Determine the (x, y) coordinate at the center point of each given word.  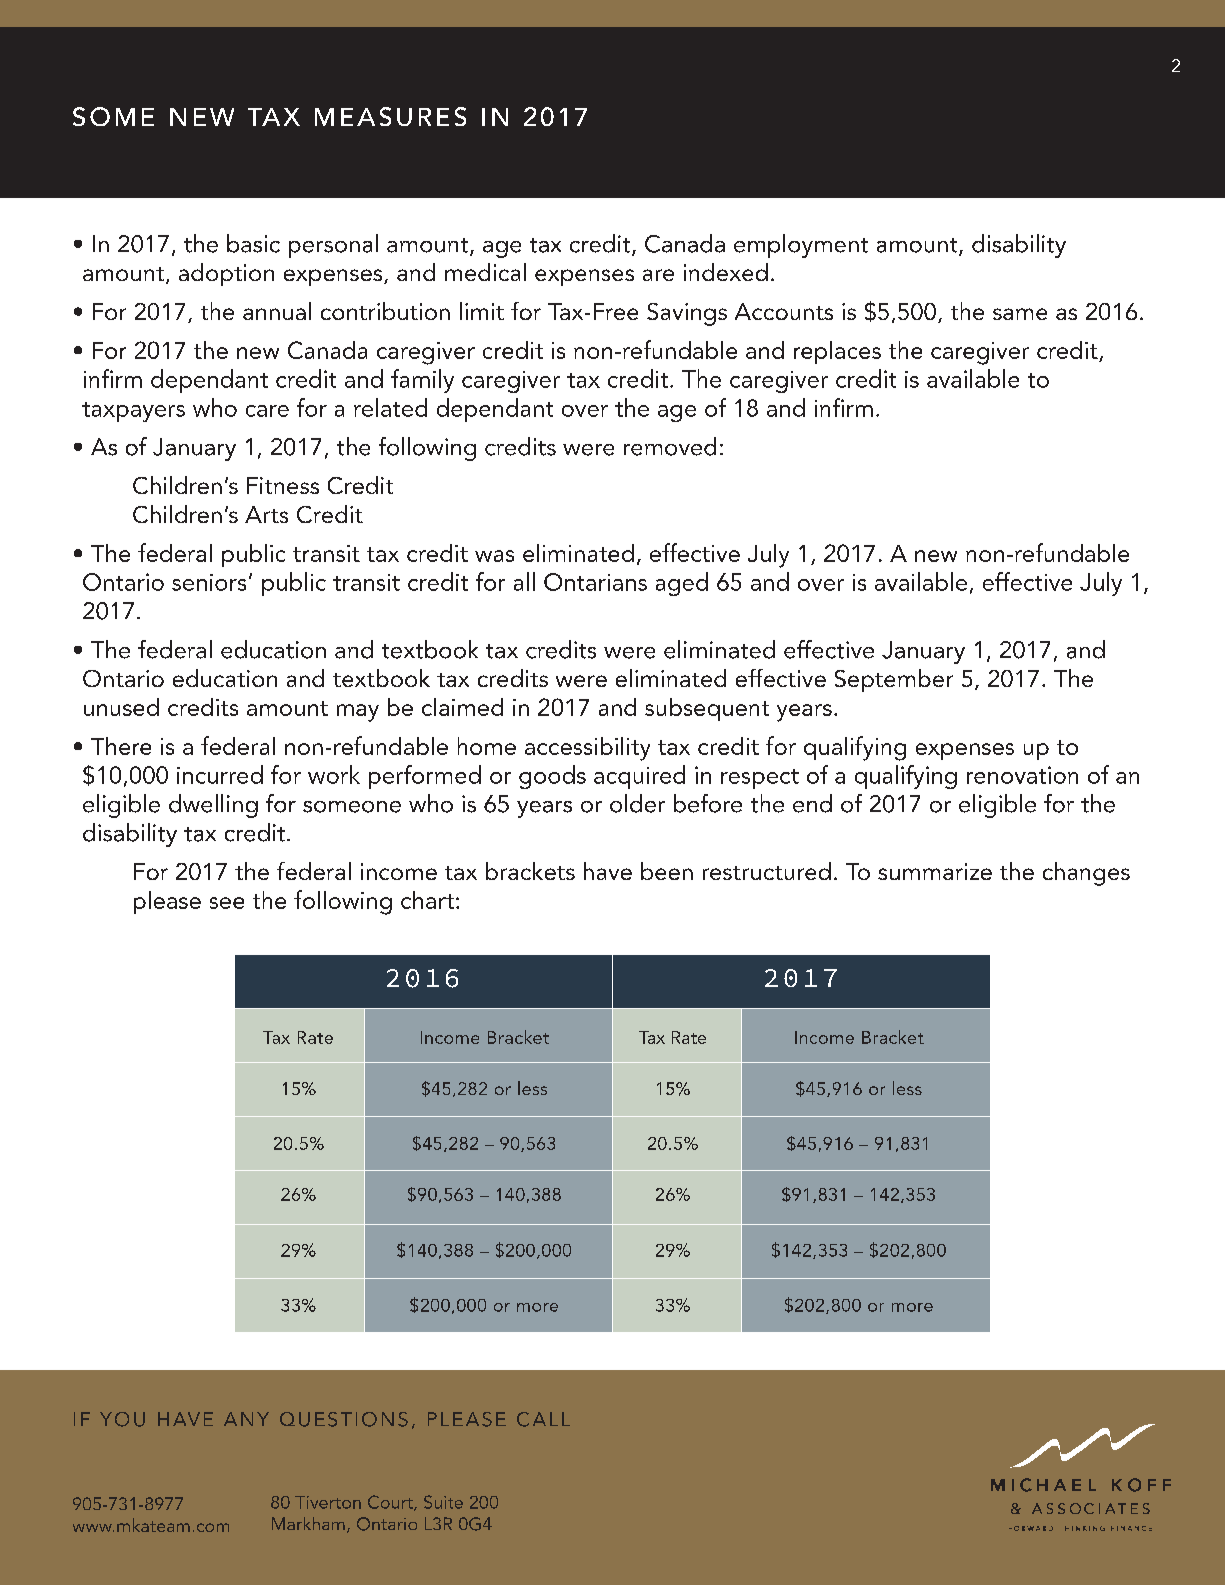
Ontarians (595, 582)
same (1020, 314)
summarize (935, 871)
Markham (308, 1523)
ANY (246, 1419)
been (667, 871)
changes (1086, 874)
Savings (687, 314)
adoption (226, 274)
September (894, 680)
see (227, 903)
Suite (443, 1502)
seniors (209, 582)
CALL (543, 1419)
